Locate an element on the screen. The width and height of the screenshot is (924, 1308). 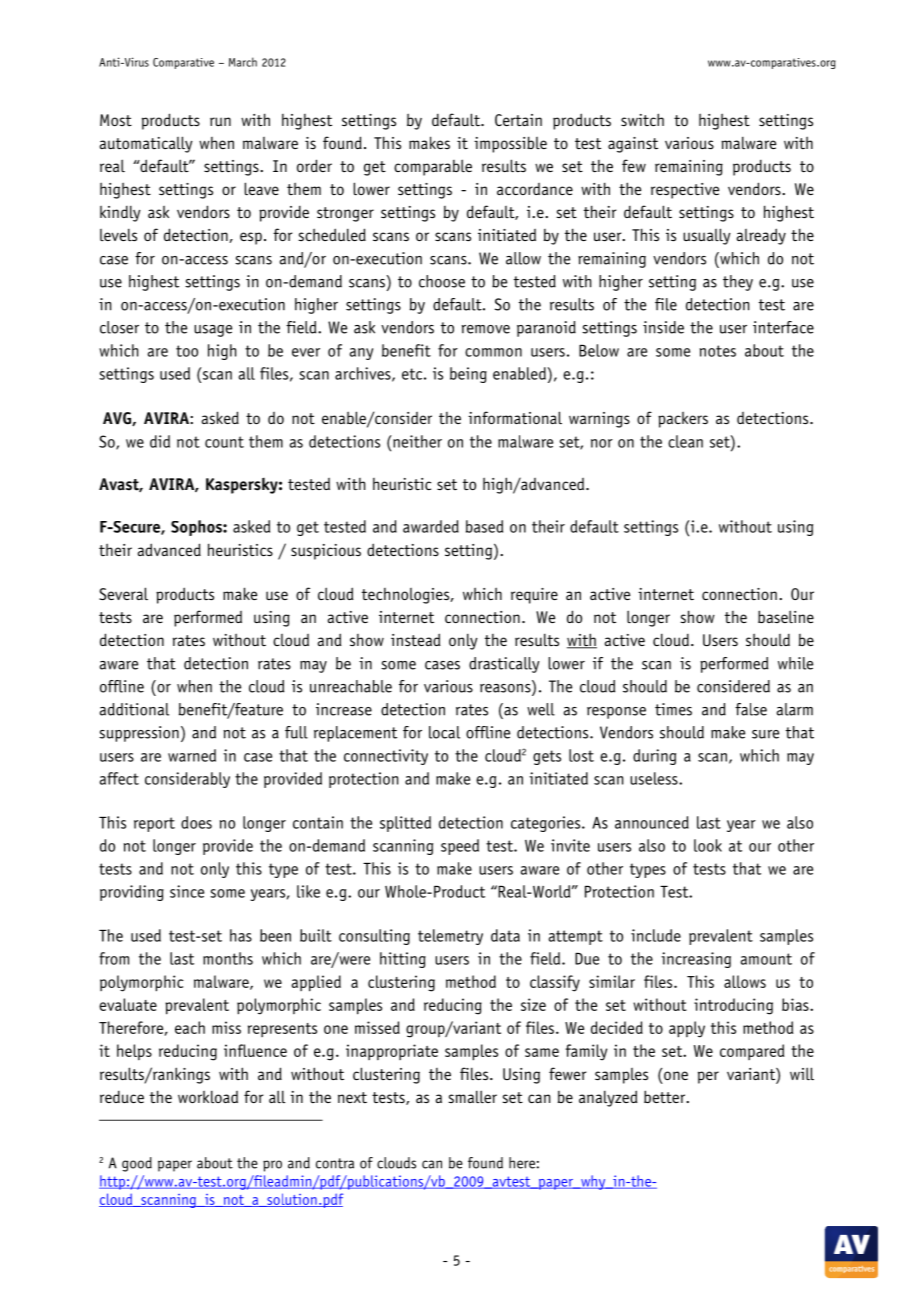
speed is located at coordinates (460, 847).
